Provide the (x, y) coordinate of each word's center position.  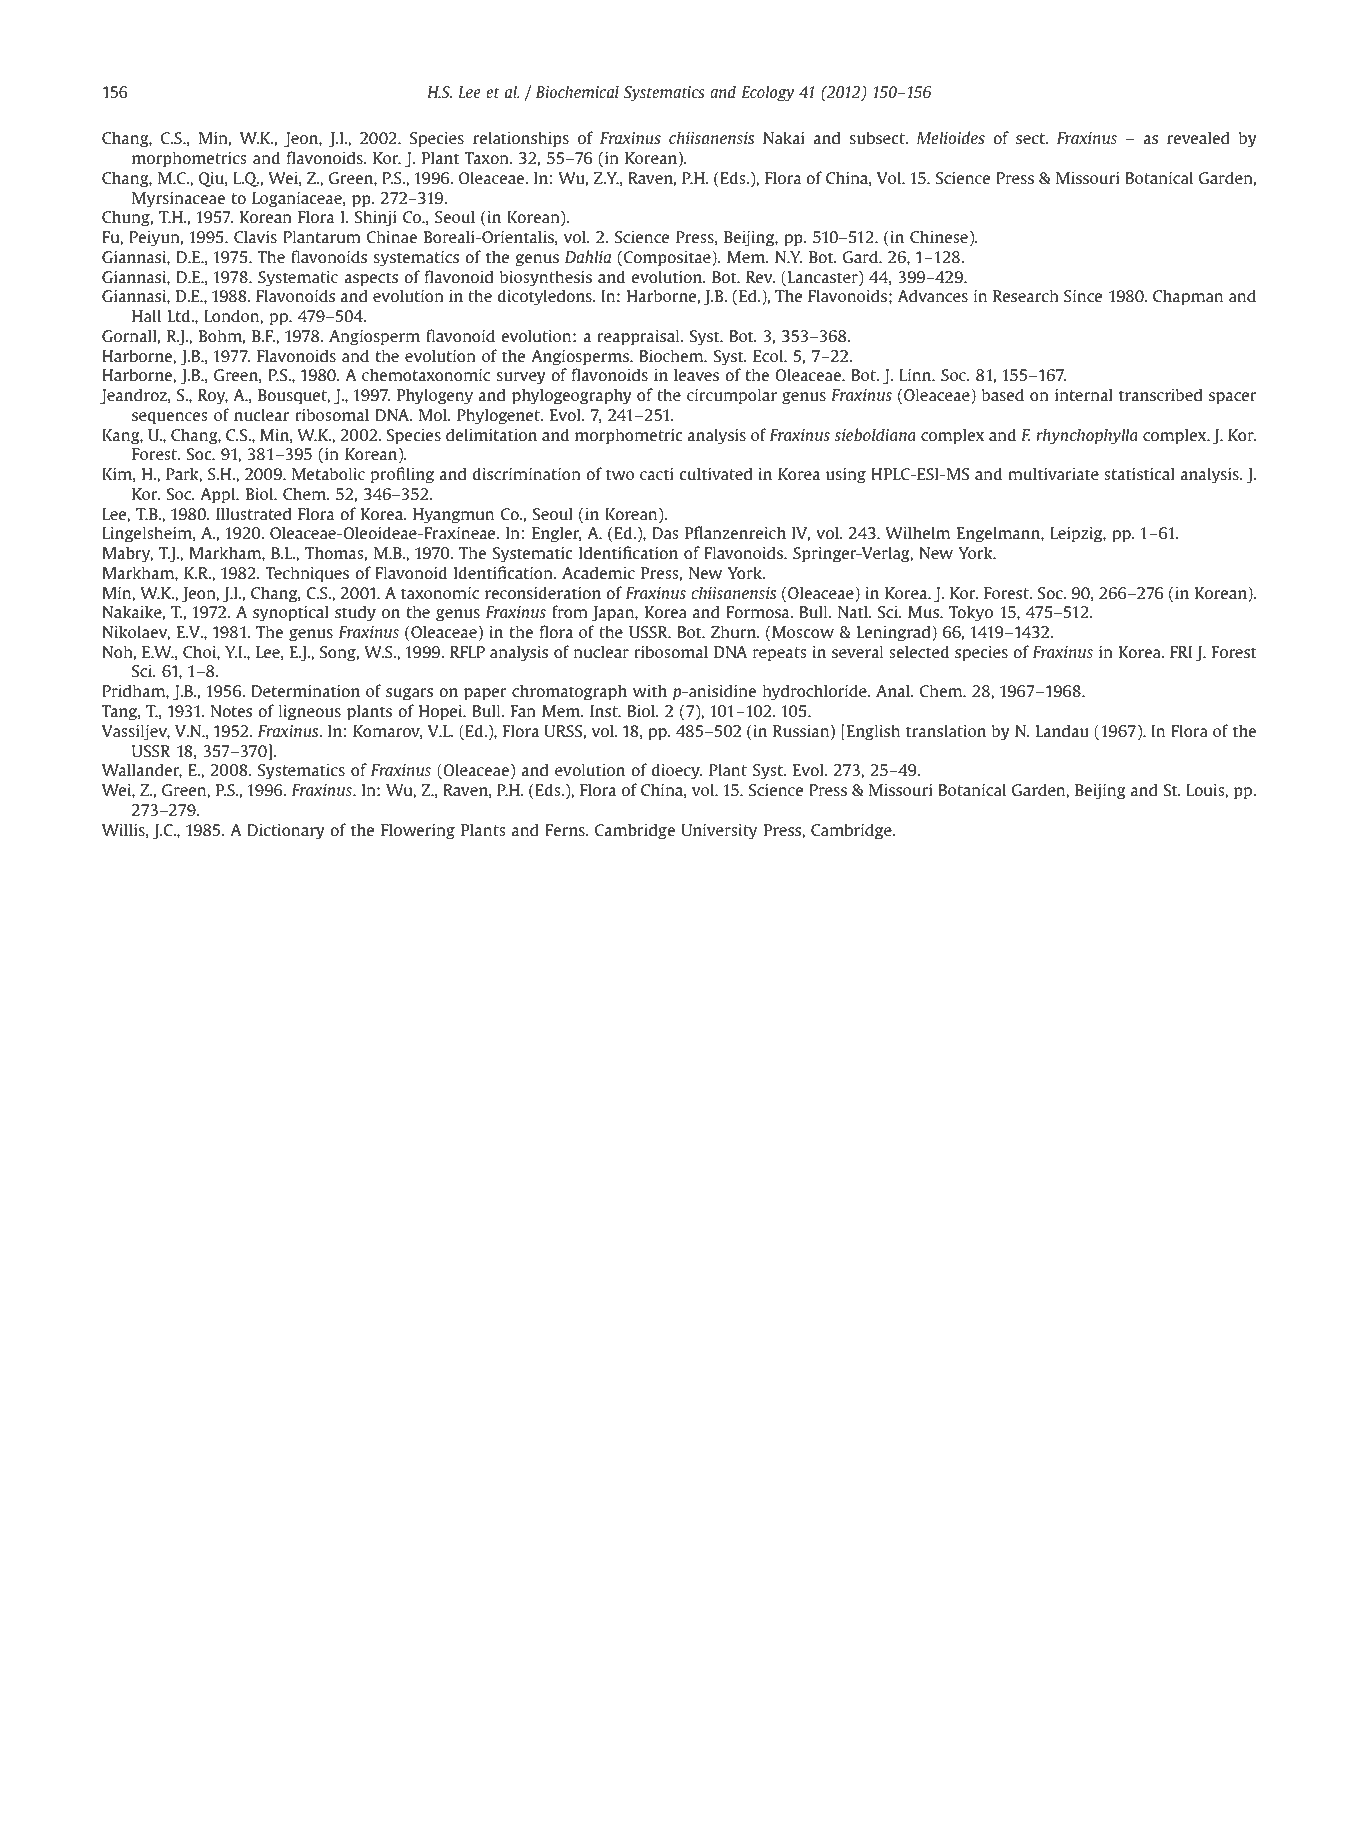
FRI (1181, 652)
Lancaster (822, 278)
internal (1084, 394)
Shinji (375, 218)
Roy (213, 397)
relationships (521, 139)
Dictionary (286, 832)
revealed (1198, 137)
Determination (305, 691)
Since (1083, 296)
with (650, 690)
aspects (371, 279)
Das (665, 533)
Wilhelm (917, 532)
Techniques (307, 574)
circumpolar (732, 396)
